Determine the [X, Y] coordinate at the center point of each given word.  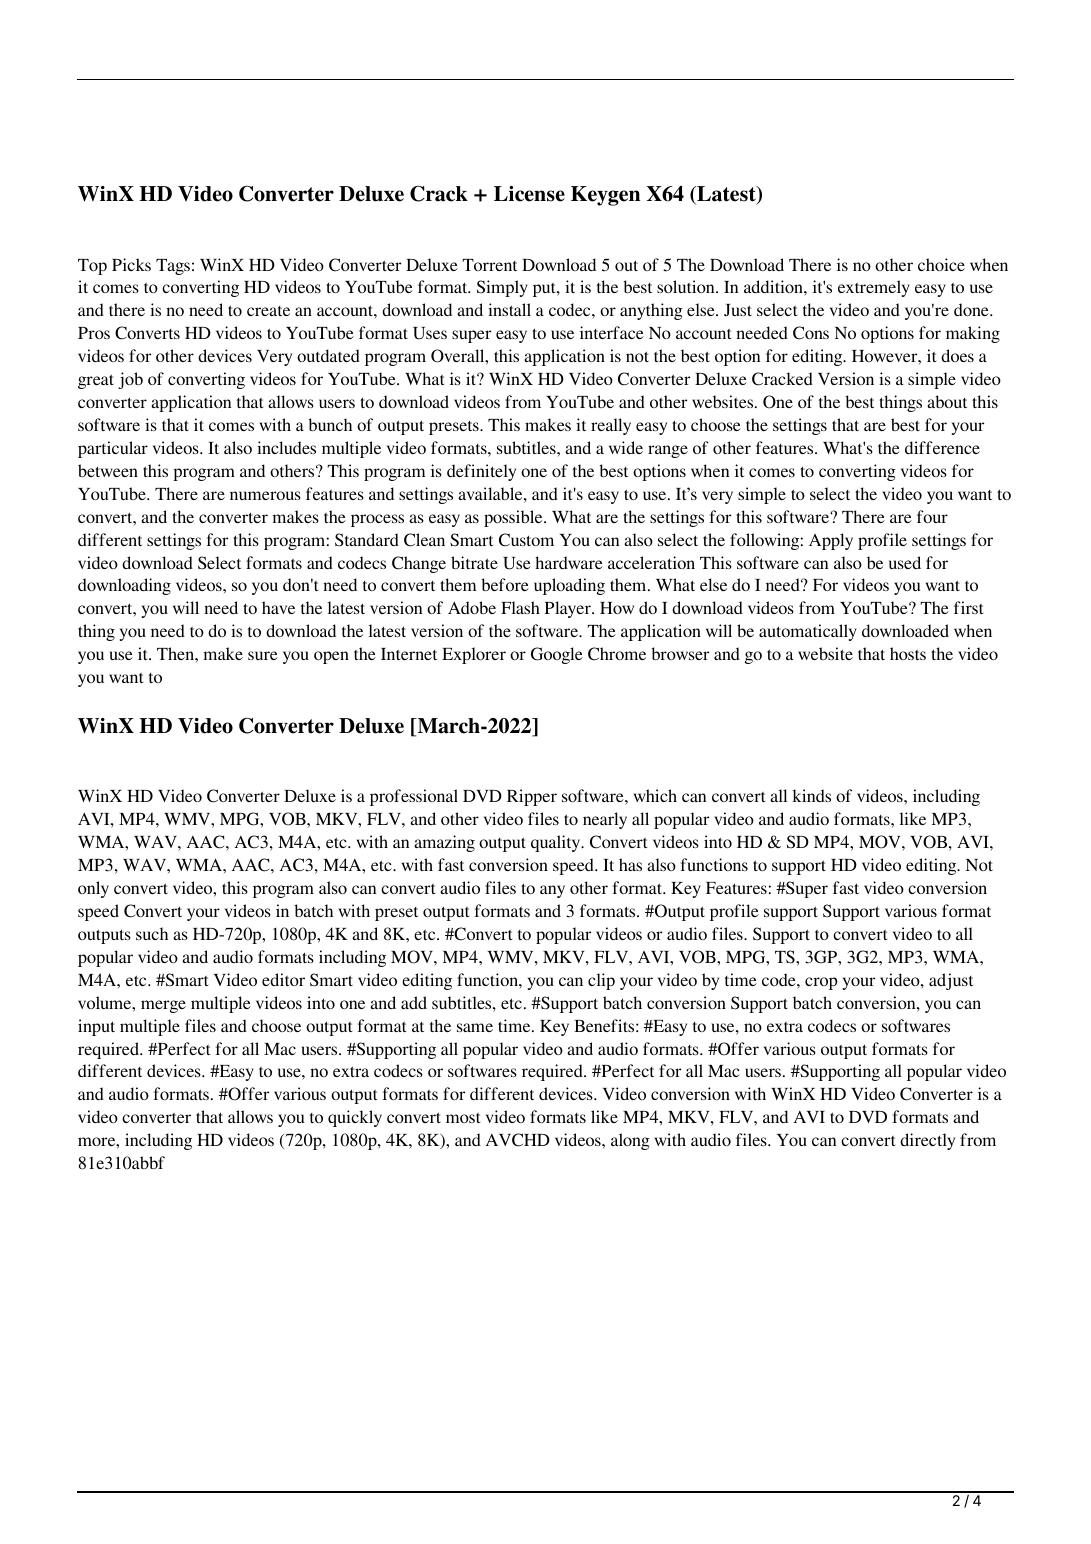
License [529, 194]
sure [263, 655]
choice [941, 264]
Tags [173, 267]
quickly [355, 1118]
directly [927, 1141]
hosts [908, 653]
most [463, 1118]
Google [557, 655]
